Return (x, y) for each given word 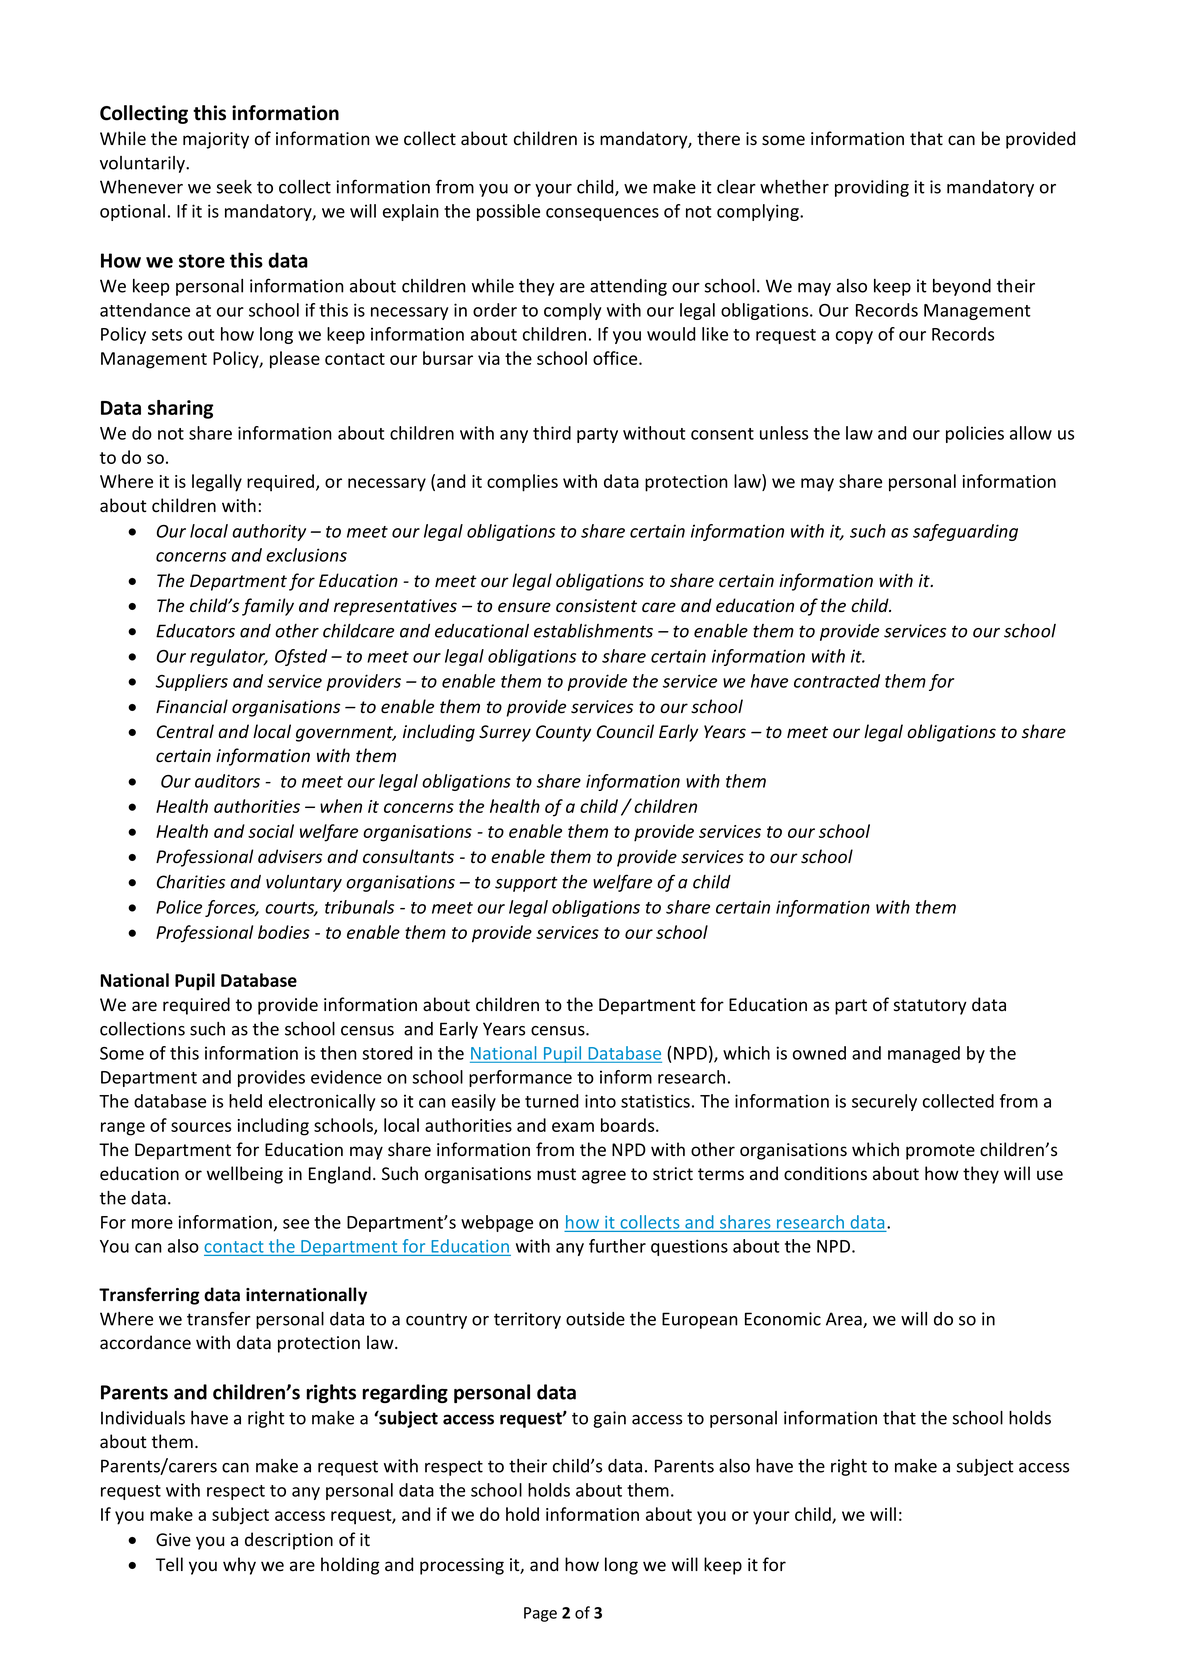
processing (462, 1566)
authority (269, 532)
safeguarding (965, 532)
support (526, 884)
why (239, 1566)
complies (522, 483)
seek (234, 187)
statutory (930, 1007)
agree (604, 1177)
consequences (602, 214)
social (271, 831)
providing (872, 188)
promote (940, 1152)
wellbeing (245, 1175)
